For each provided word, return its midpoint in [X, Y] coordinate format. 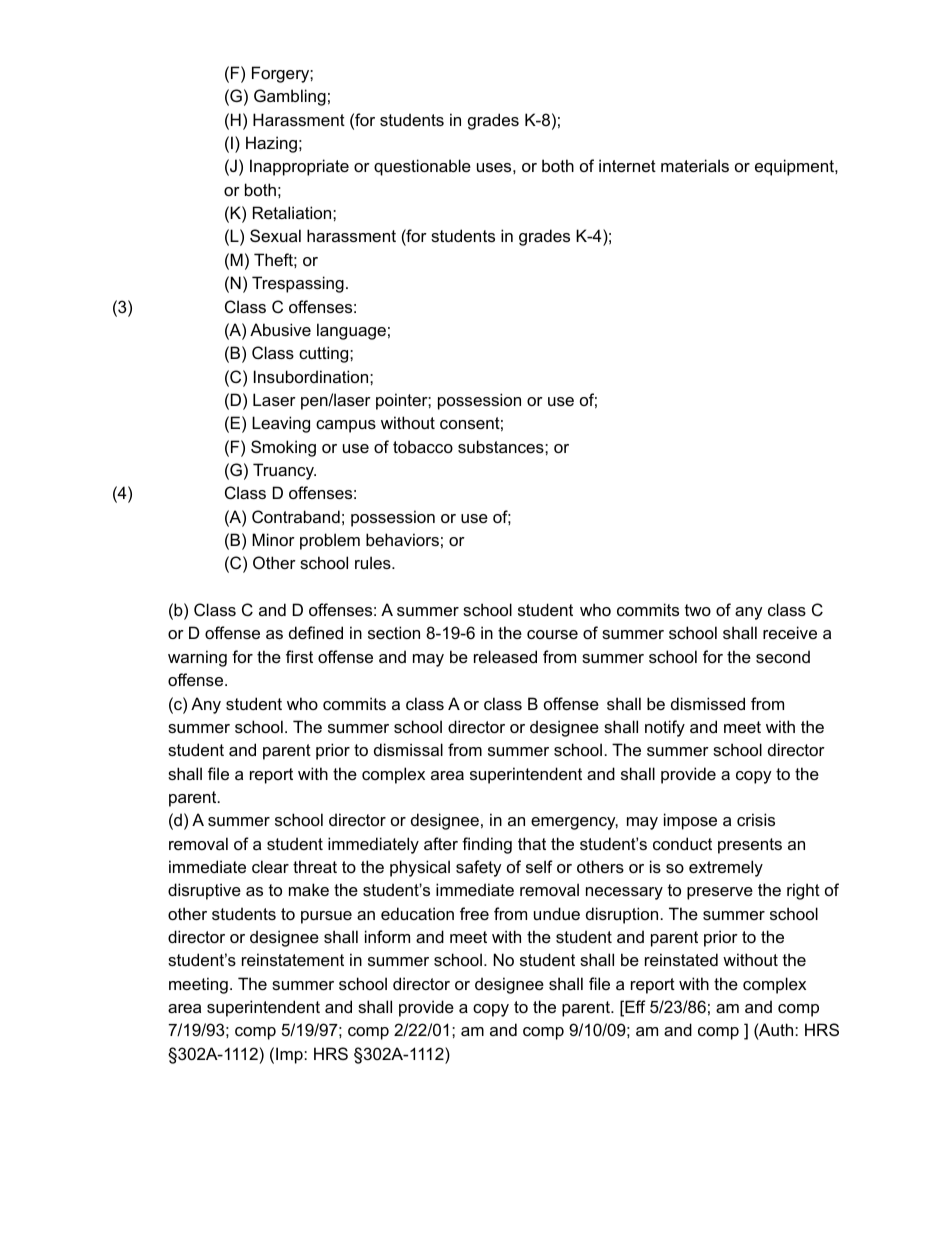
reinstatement [293, 959]
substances [502, 446]
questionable [422, 167]
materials [695, 165]
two [698, 610]
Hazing [271, 144]
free [474, 913]
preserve [720, 893]
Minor [273, 539]
